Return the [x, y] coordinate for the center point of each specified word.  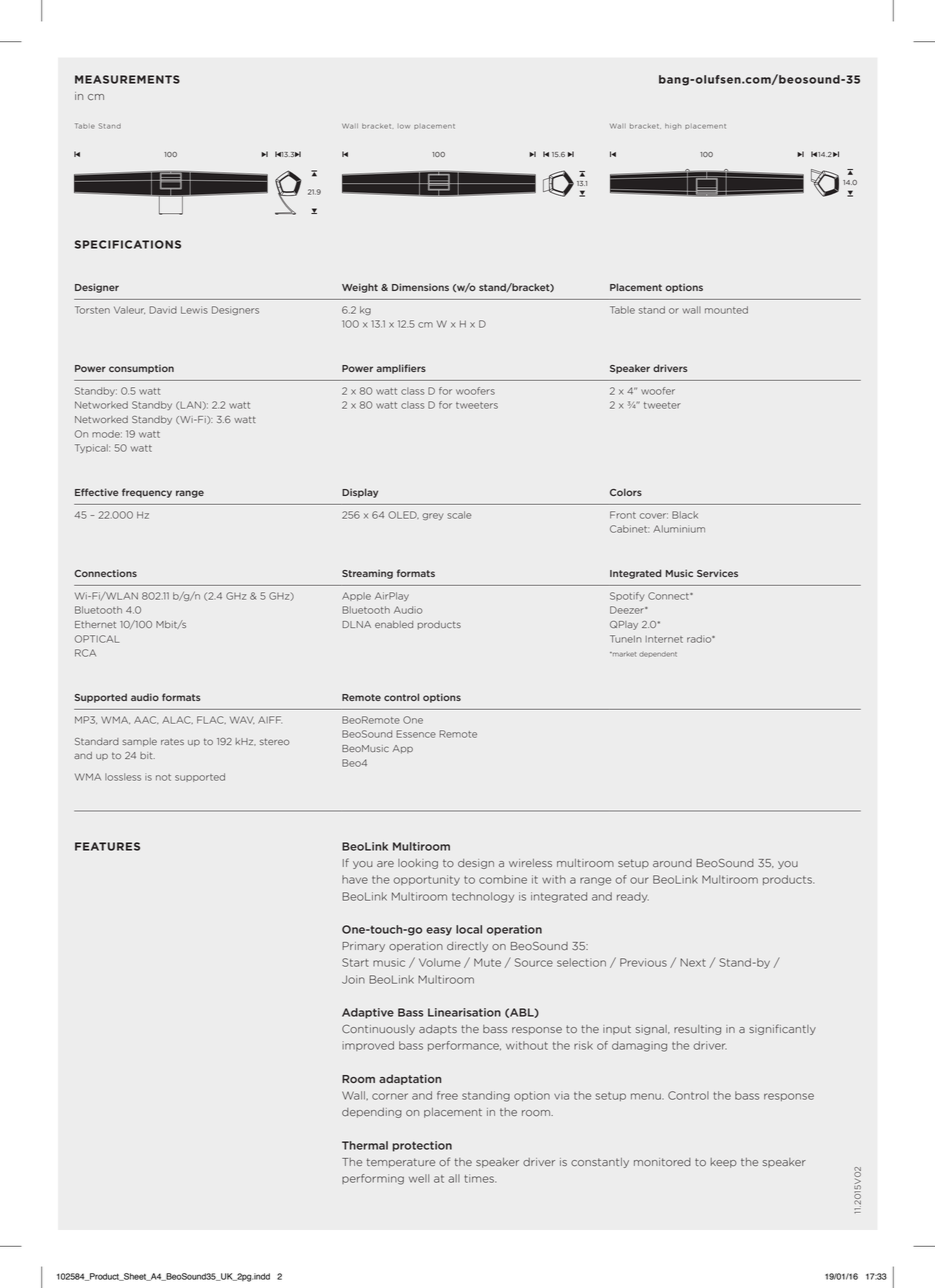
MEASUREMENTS [127, 79]
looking [418, 864]
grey [432, 516]
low [404, 126]
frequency [147, 493]
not [163, 777]
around [672, 863]
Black [685, 515]
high [673, 126]
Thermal [365, 1145]
